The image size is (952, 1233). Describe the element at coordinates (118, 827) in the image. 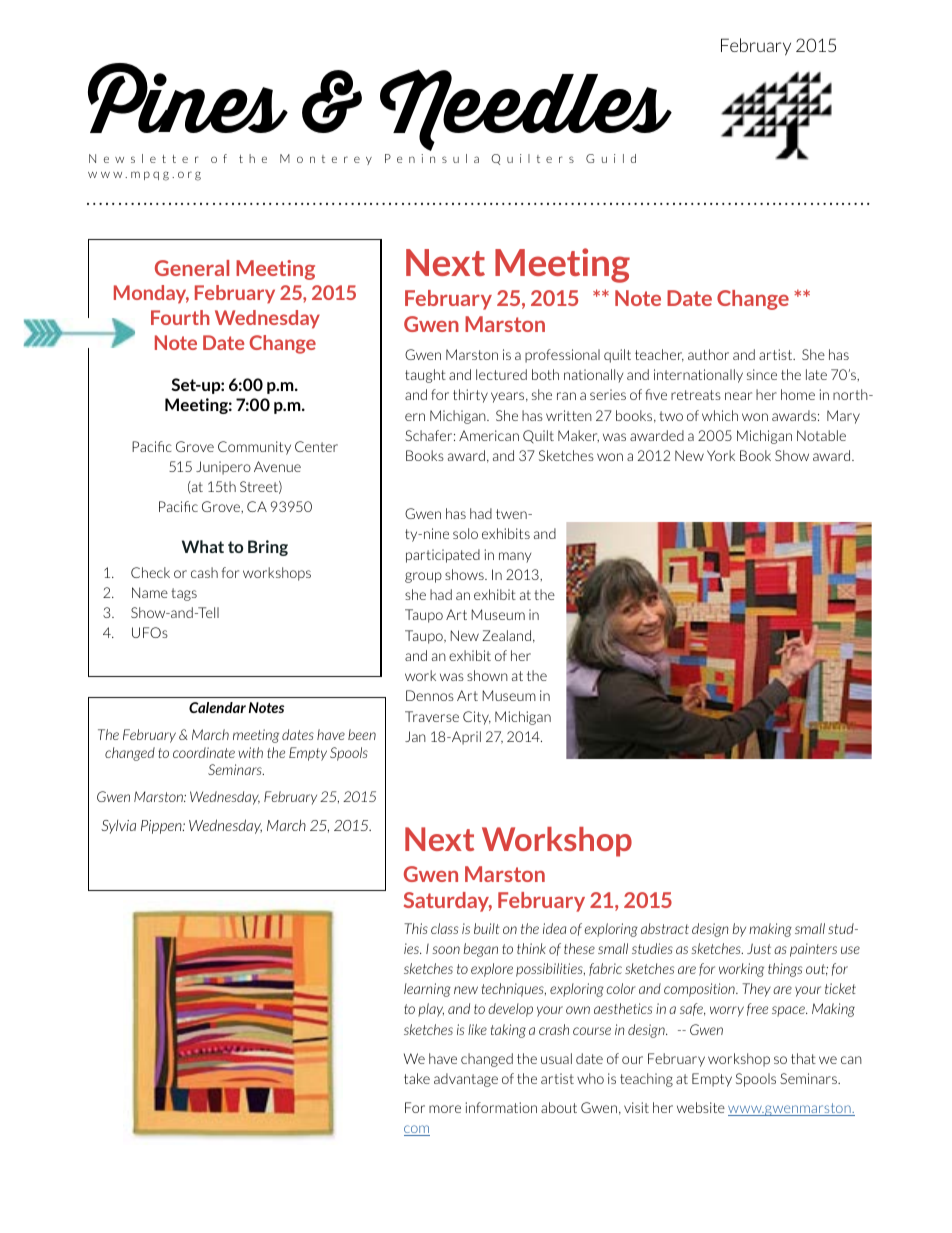

I see `Sylvia` at that location.
